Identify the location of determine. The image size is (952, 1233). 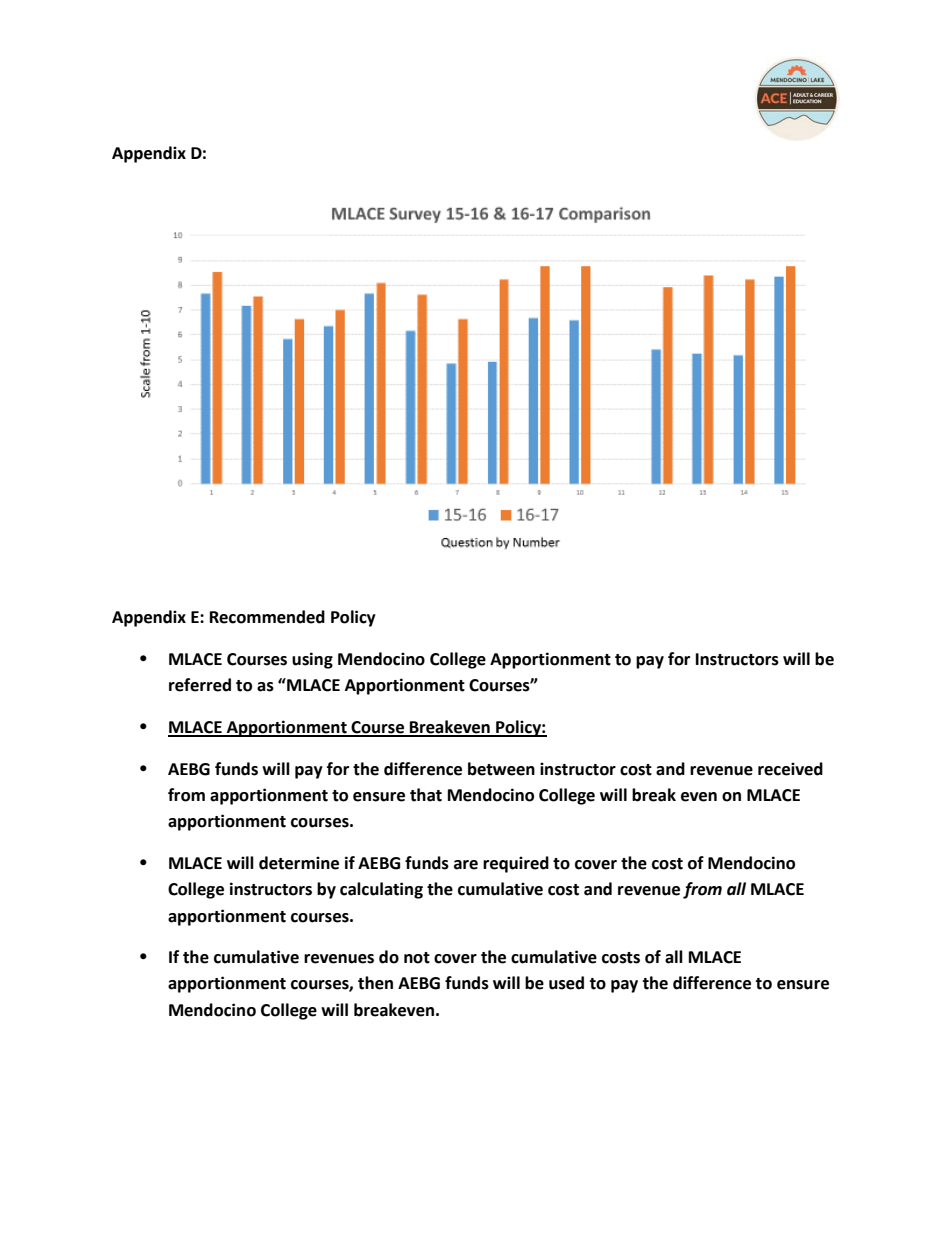
(299, 863).
